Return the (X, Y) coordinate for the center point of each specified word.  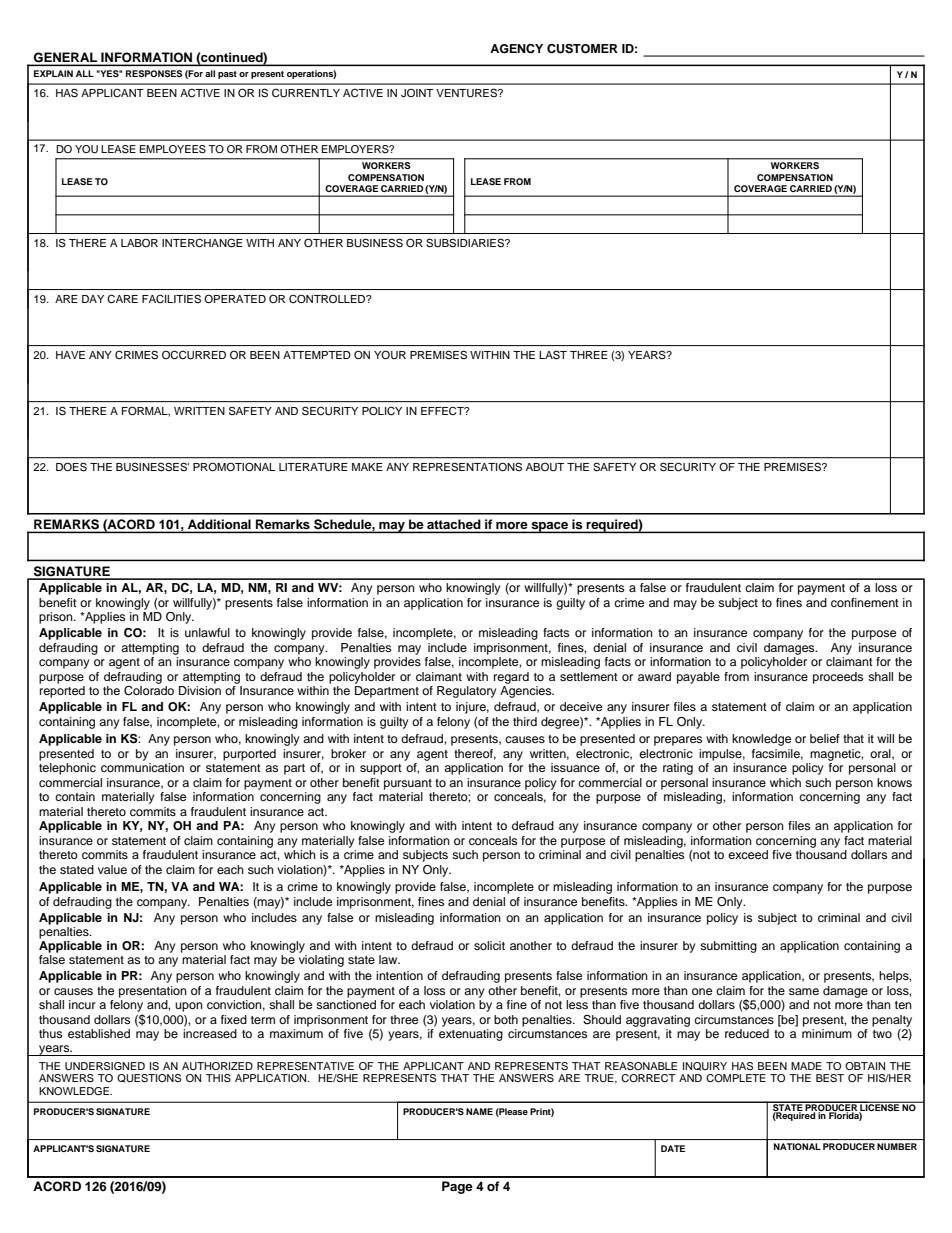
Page (457, 1187)
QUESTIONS (149, 1078)
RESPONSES (154, 73)
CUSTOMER (582, 49)
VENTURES (467, 93)
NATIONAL (797, 1146)
